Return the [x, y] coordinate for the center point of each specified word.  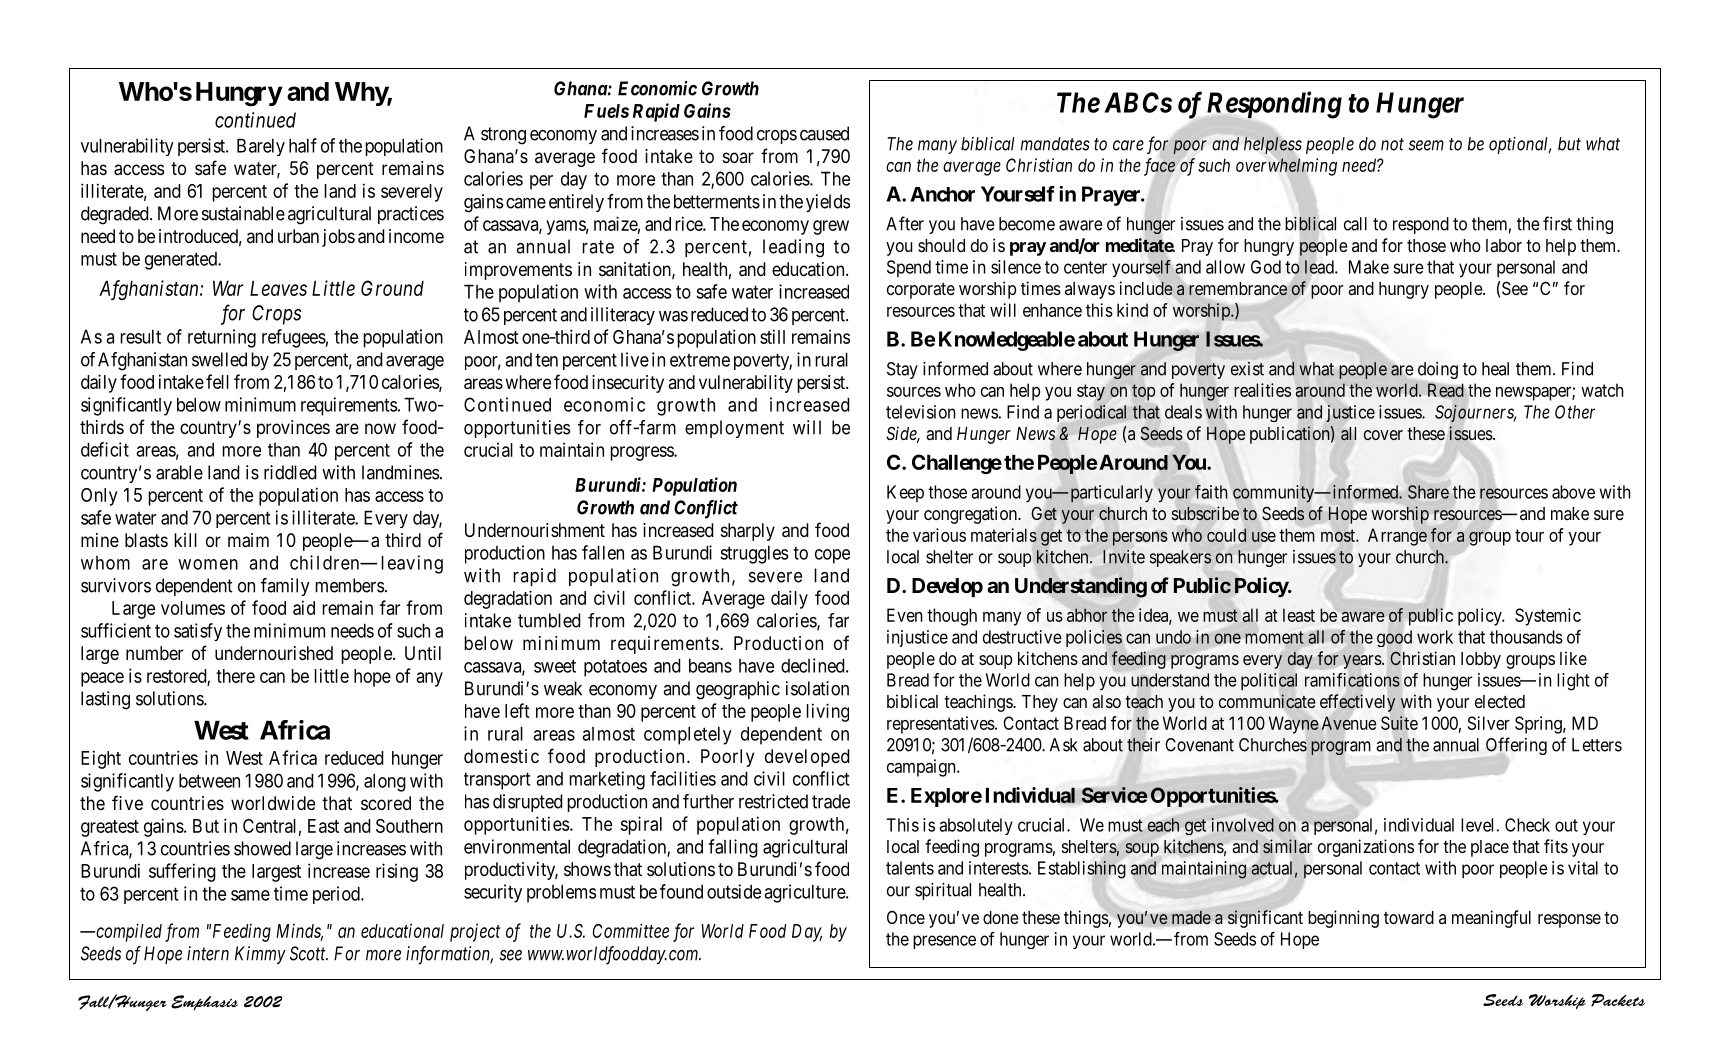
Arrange [1397, 537]
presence [944, 942]
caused [824, 133]
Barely [261, 147]
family [285, 587]
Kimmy [260, 955]
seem [1426, 145]
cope [832, 556]
